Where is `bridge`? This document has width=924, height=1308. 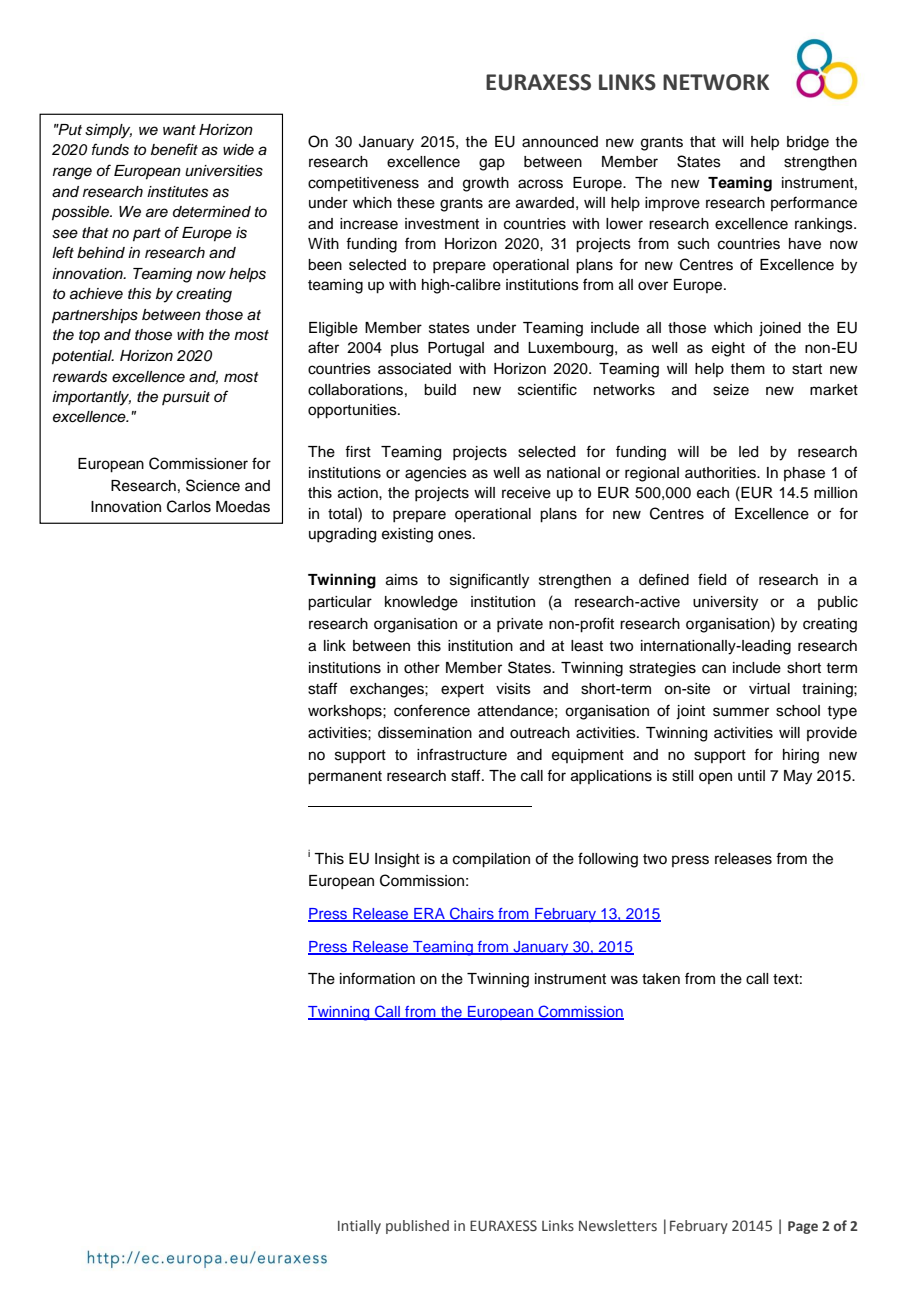
bridge is located at coordinates (808, 143).
